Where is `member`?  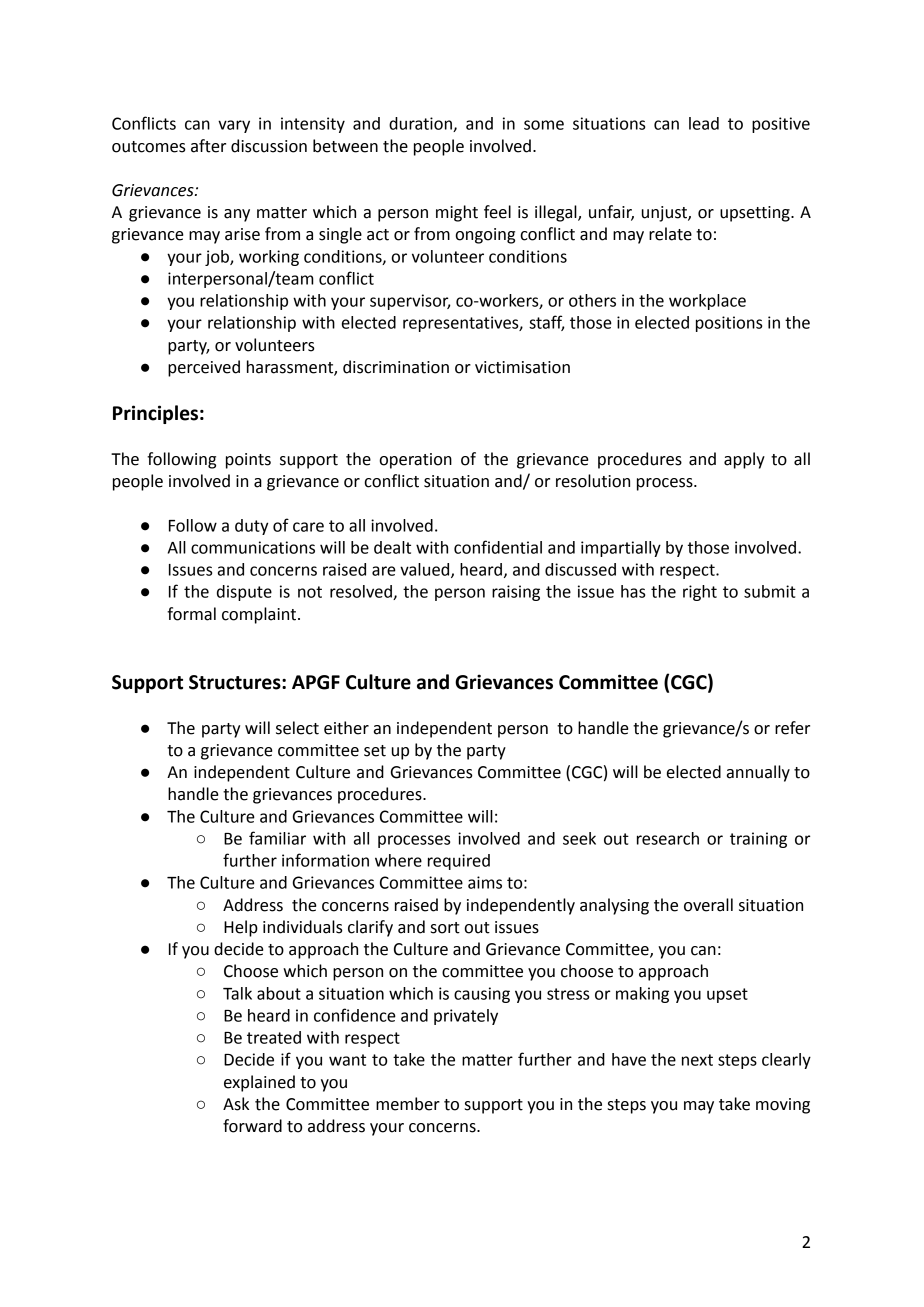 member is located at coordinates (408, 1104).
